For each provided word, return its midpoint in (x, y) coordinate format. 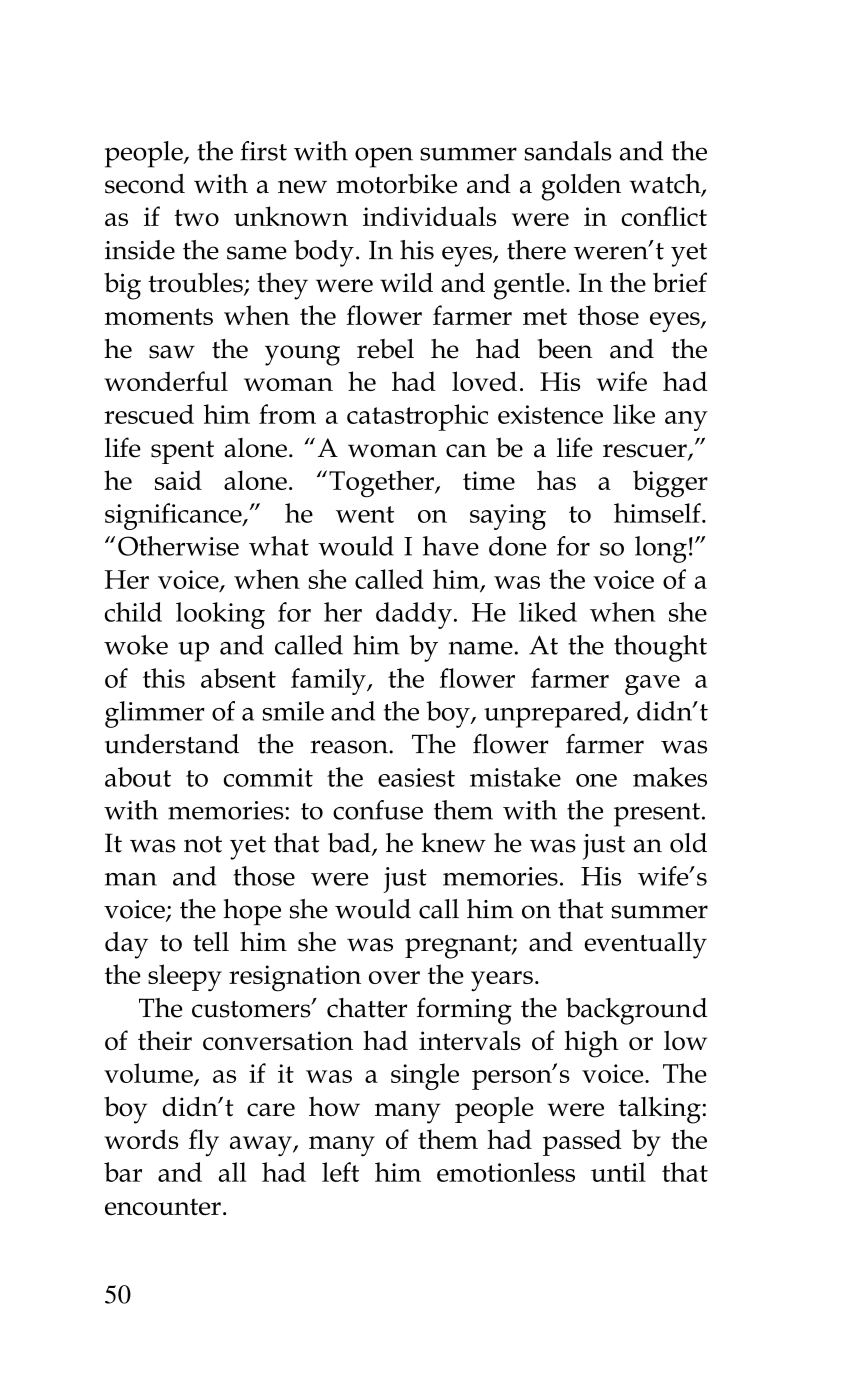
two (196, 217)
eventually (645, 945)
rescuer (646, 452)
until (618, 1172)
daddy (414, 615)
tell (211, 941)
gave (652, 685)
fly (204, 1143)
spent (182, 452)
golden (581, 187)
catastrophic (417, 417)
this (164, 678)
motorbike (396, 183)
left (340, 1172)
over (394, 977)
